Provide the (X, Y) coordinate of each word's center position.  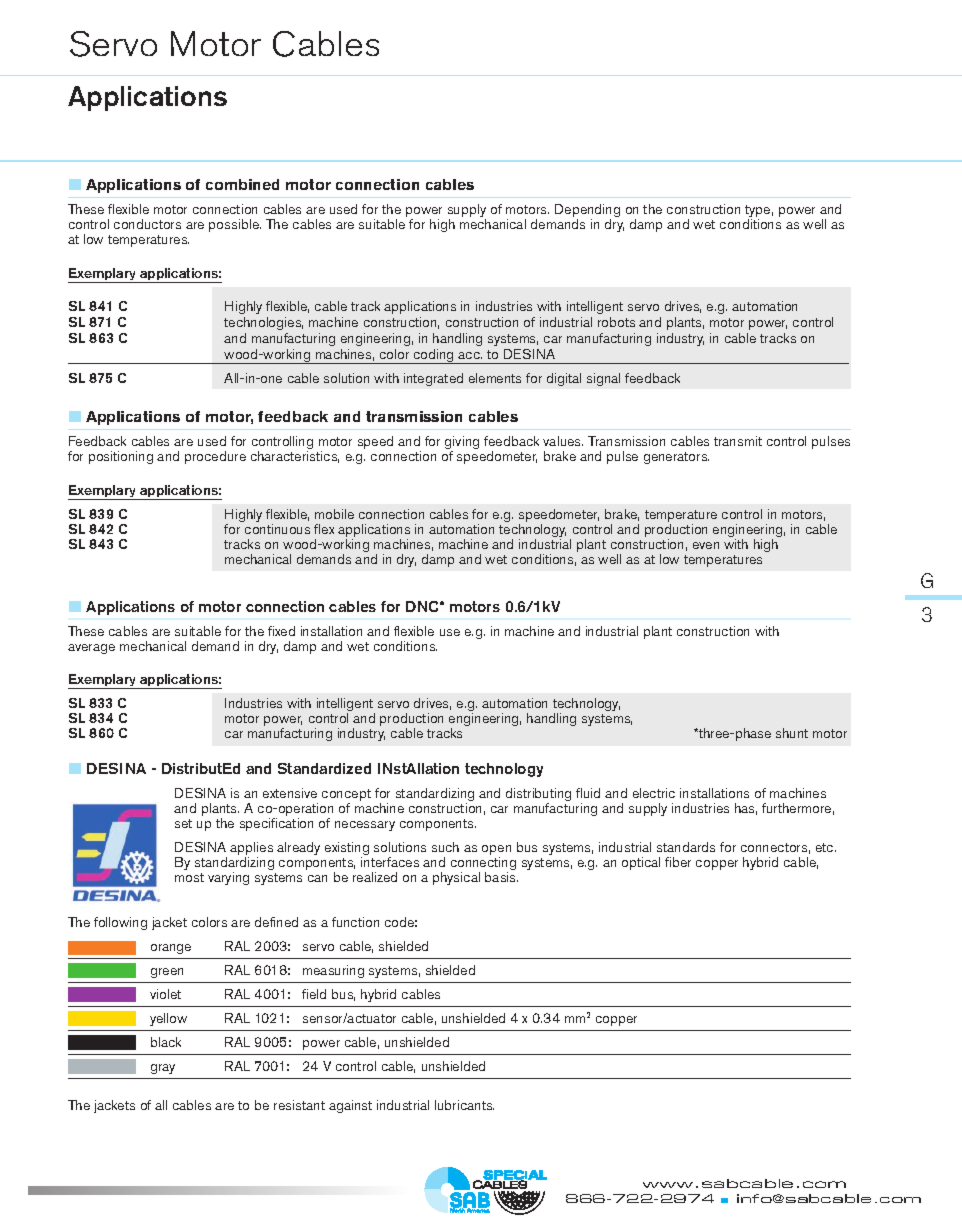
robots (616, 322)
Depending (587, 212)
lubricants (464, 1105)
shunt (792, 733)
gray (163, 1069)
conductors (147, 224)
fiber (678, 862)
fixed (281, 631)
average (91, 649)
